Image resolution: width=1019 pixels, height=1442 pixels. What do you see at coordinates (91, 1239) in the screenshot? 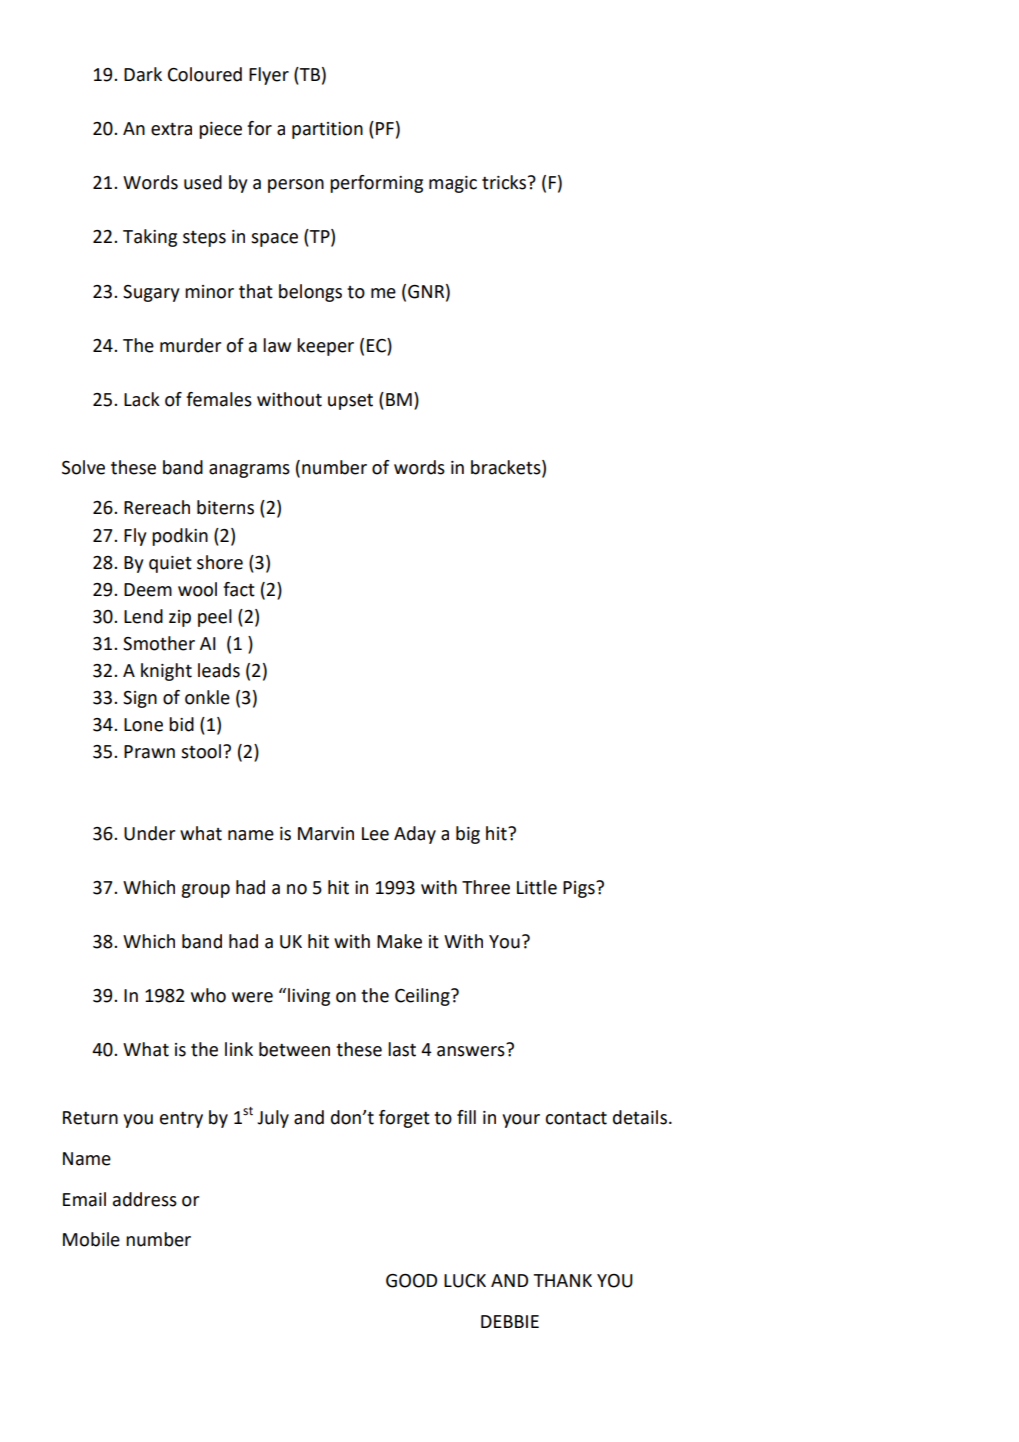
I see `Mobile` at bounding box center [91, 1239].
